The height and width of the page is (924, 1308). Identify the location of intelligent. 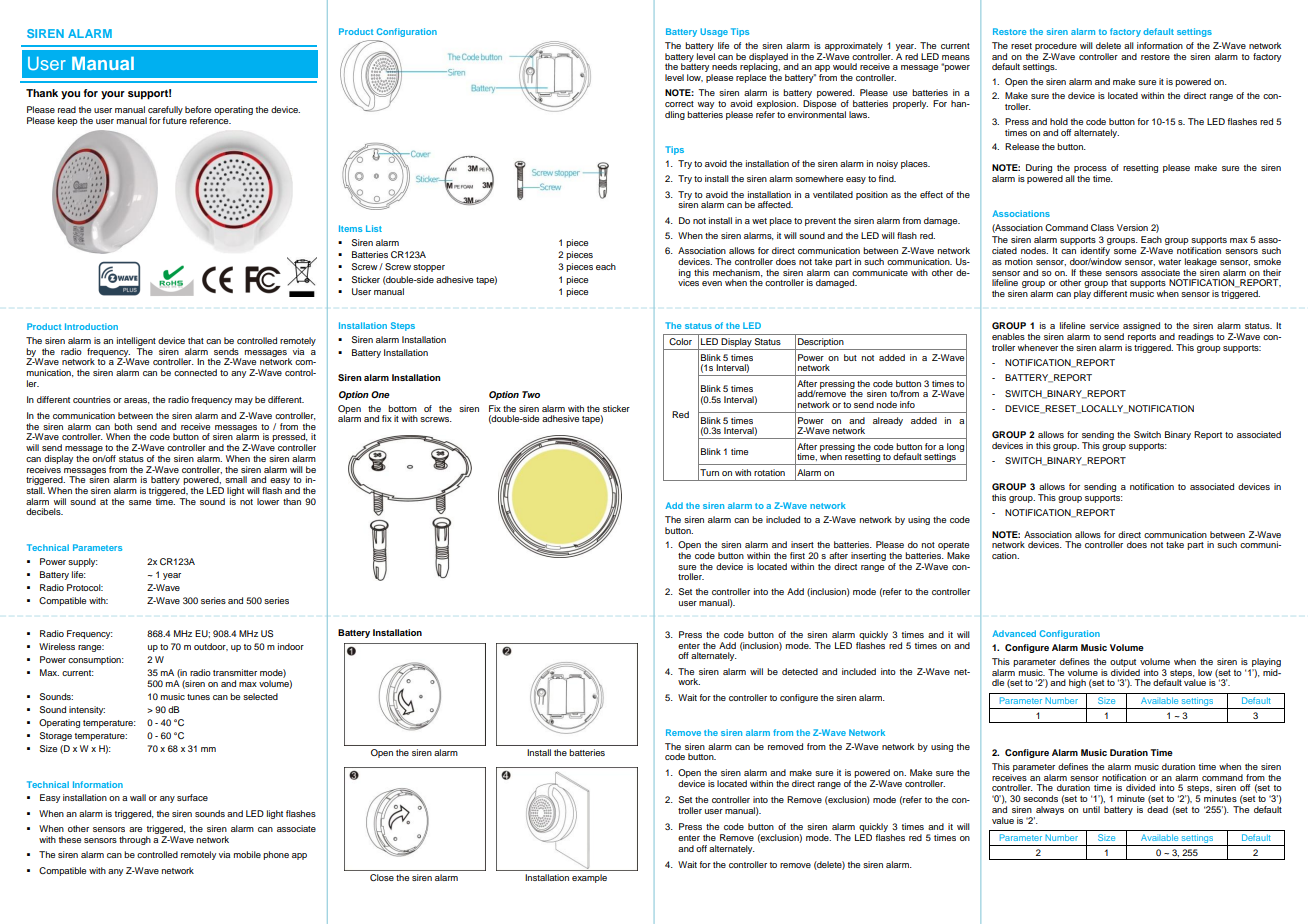
(136, 341).
